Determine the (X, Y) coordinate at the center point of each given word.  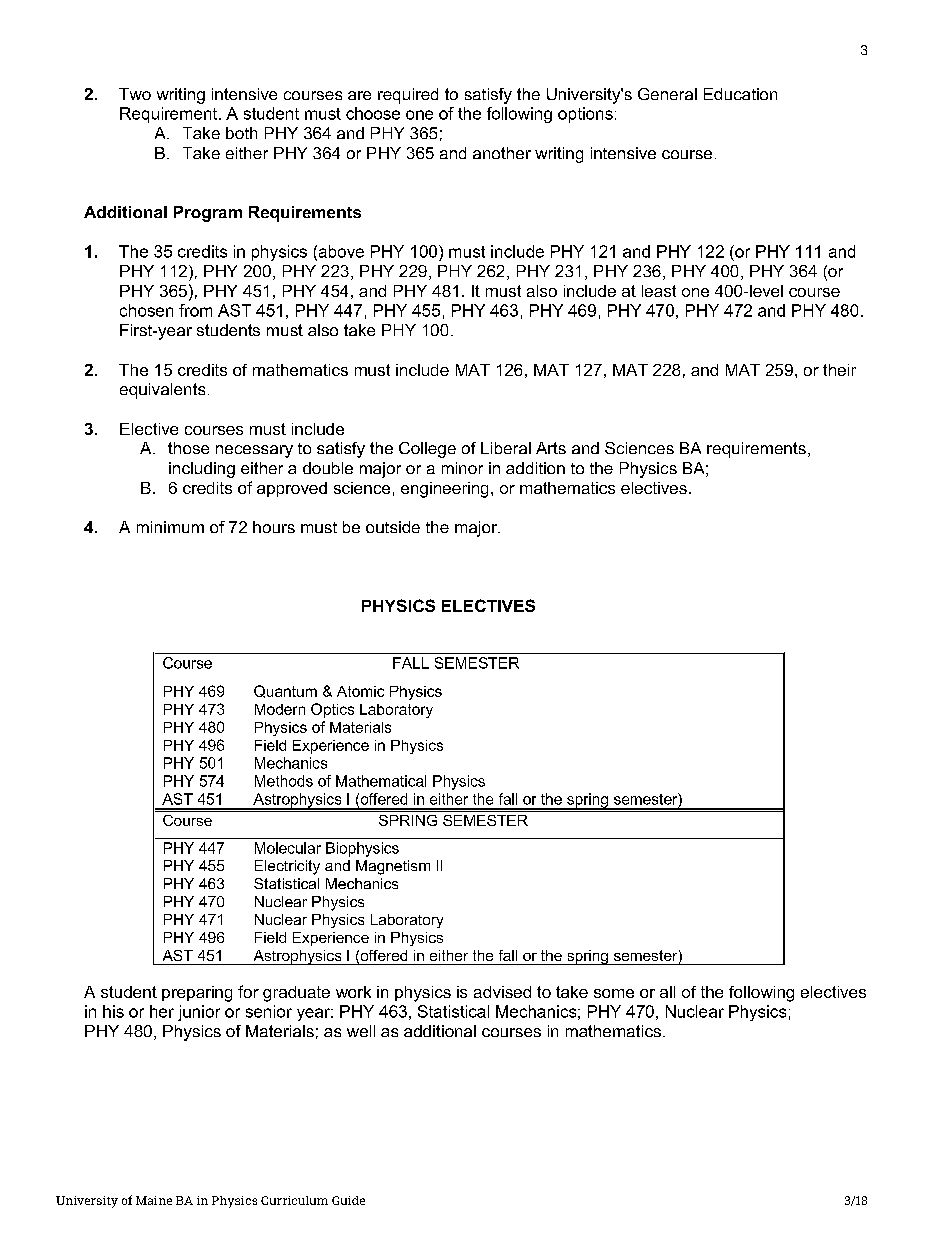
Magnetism (393, 867)
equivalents (162, 391)
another (502, 153)
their (839, 370)
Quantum (285, 691)
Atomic (360, 691)
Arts (551, 448)
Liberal (506, 448)
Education (740, 94)
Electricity (287, 867)
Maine (154, 1200)
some (614, 993)
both (241, 133)
